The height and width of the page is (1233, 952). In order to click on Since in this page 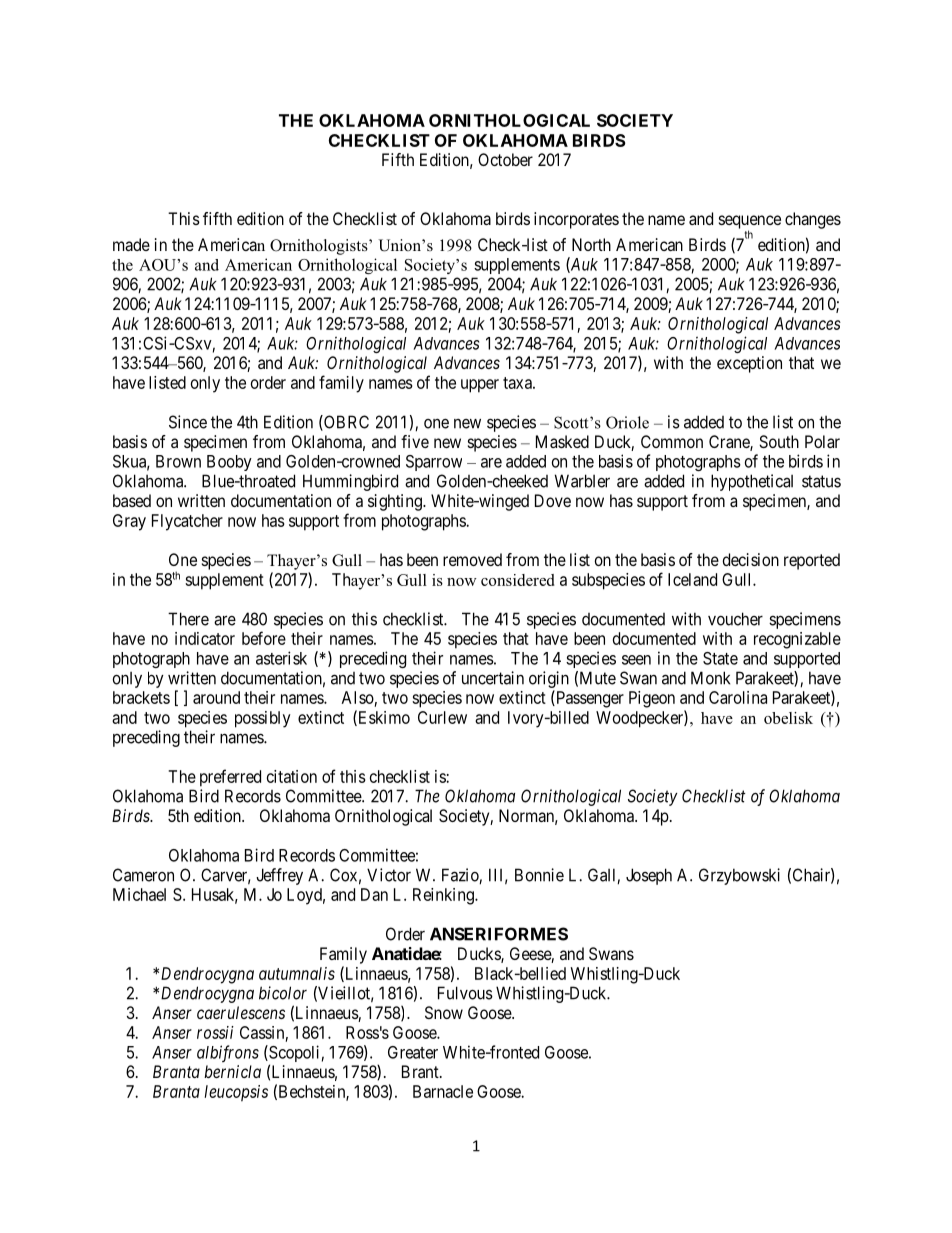, I will do `click(188, 422)`.
